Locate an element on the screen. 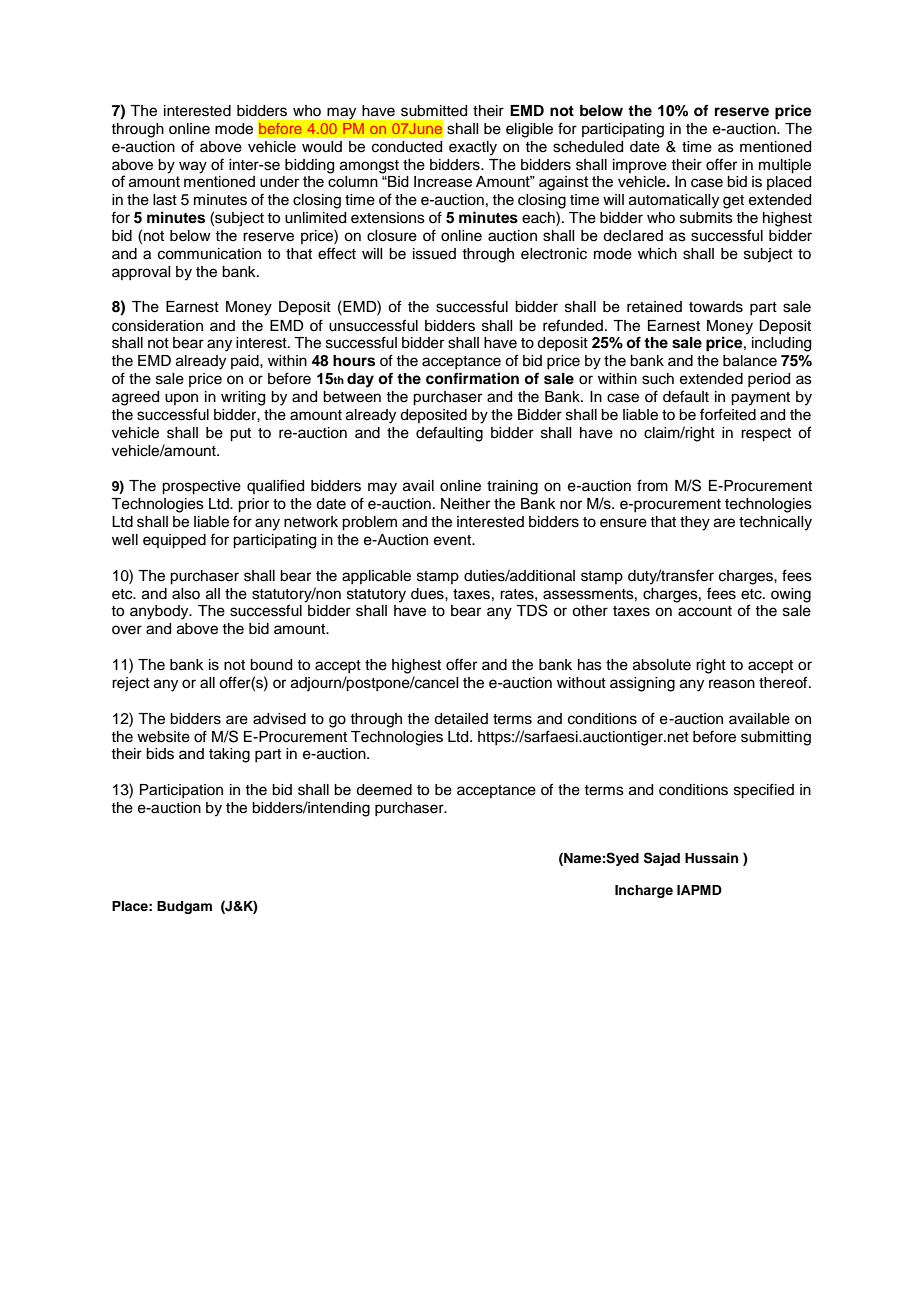 The image size is (924, 1308). improve is located at coordinates (640, 166).
